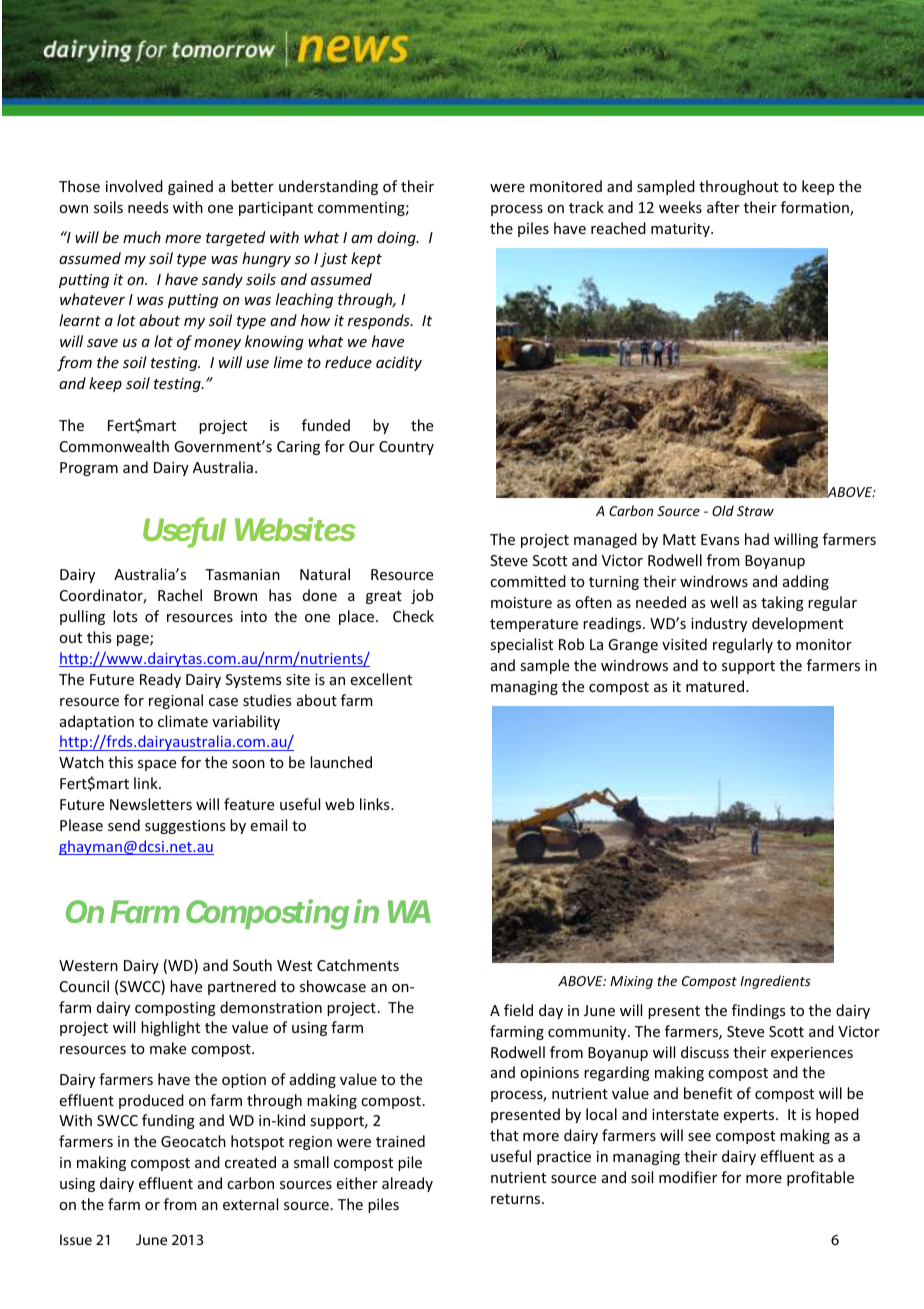 The image size is (924, 1309). Describe the element at coordinates (775, 982) in the screenshot. I see `Ingredients` at that location.
